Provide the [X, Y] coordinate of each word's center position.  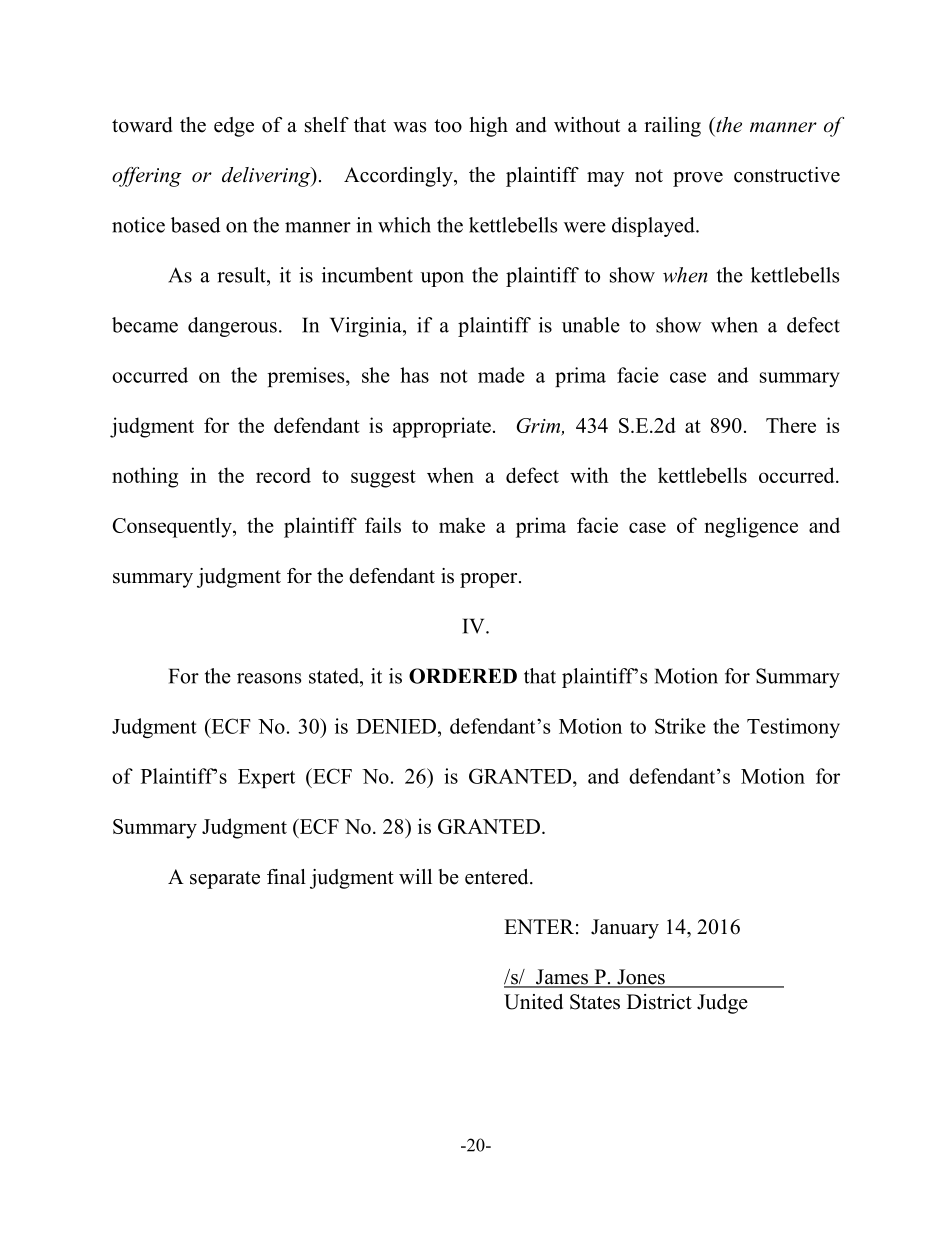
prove [698, 179]
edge [234, 127]
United [533, 1002]
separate [225, 880]
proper [490, 580]
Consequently [173, 527]
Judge [722, 1004]
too [448, 126]
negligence [751, 527]
